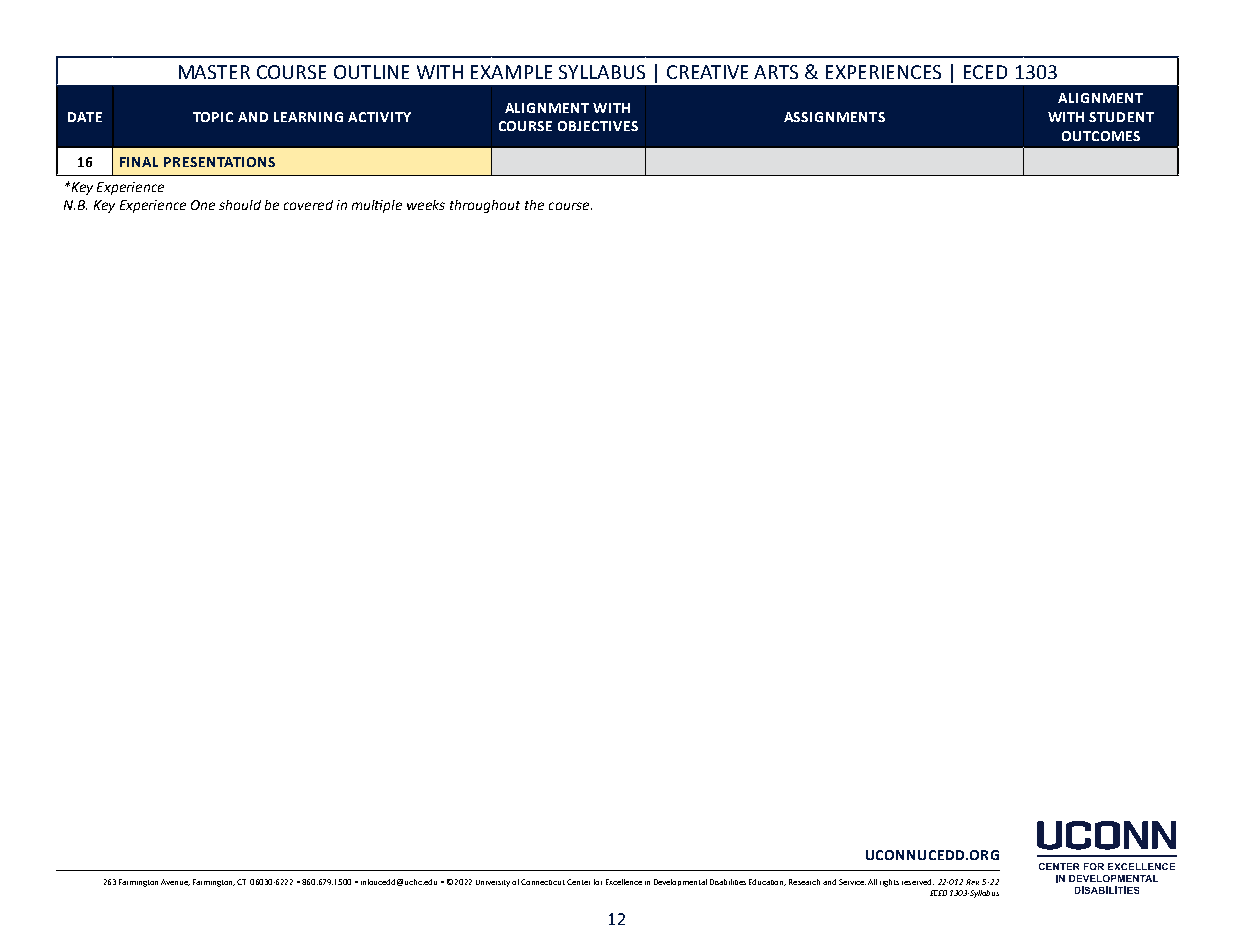 Image resolution: width=1233 pixels, height=952 pixels. What do you see at coordinates (213, 117) in the document?
I see `TOPIC` at bounding box center [213, 117].
